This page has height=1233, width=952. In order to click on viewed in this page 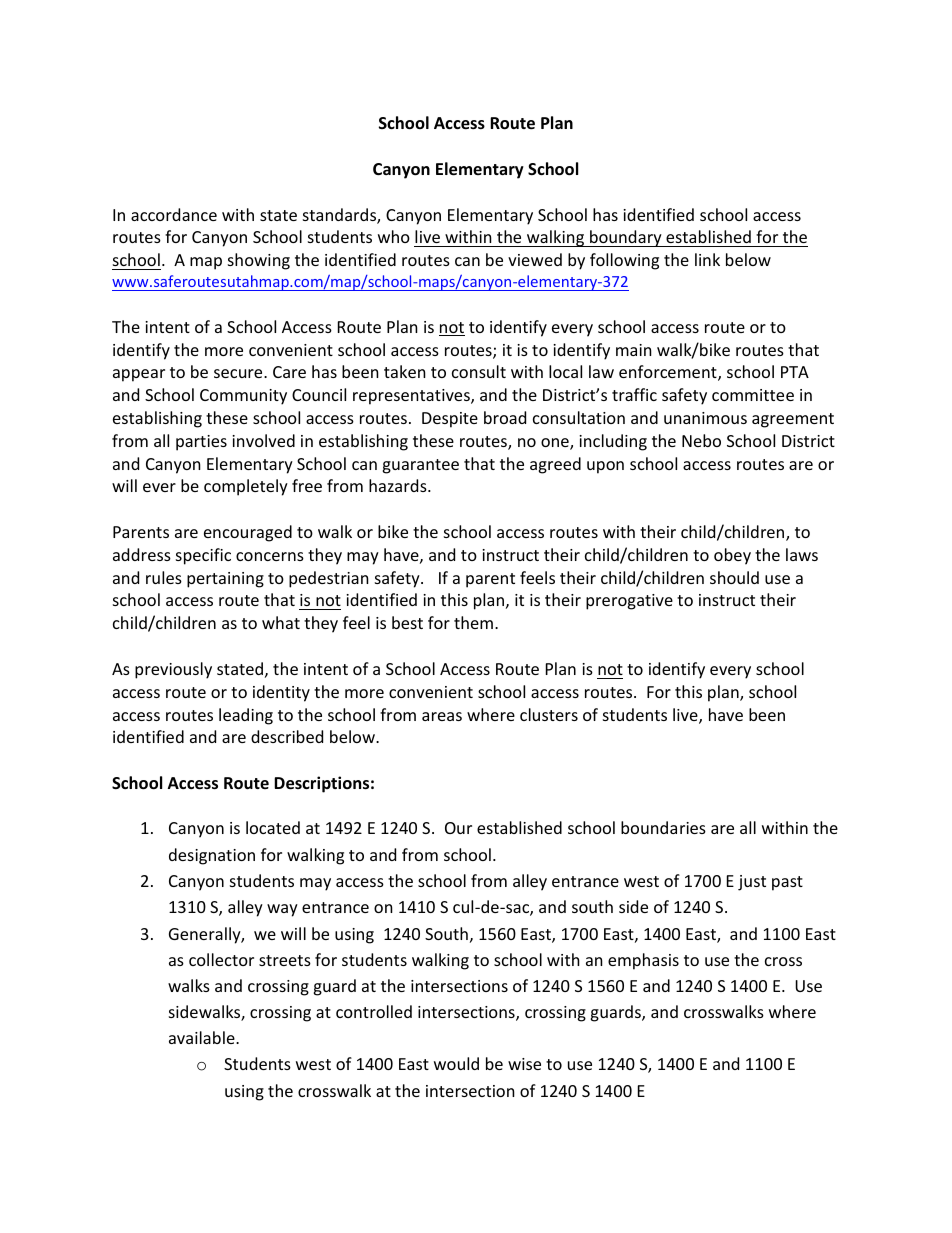, I will do `click(535, 259)`.
